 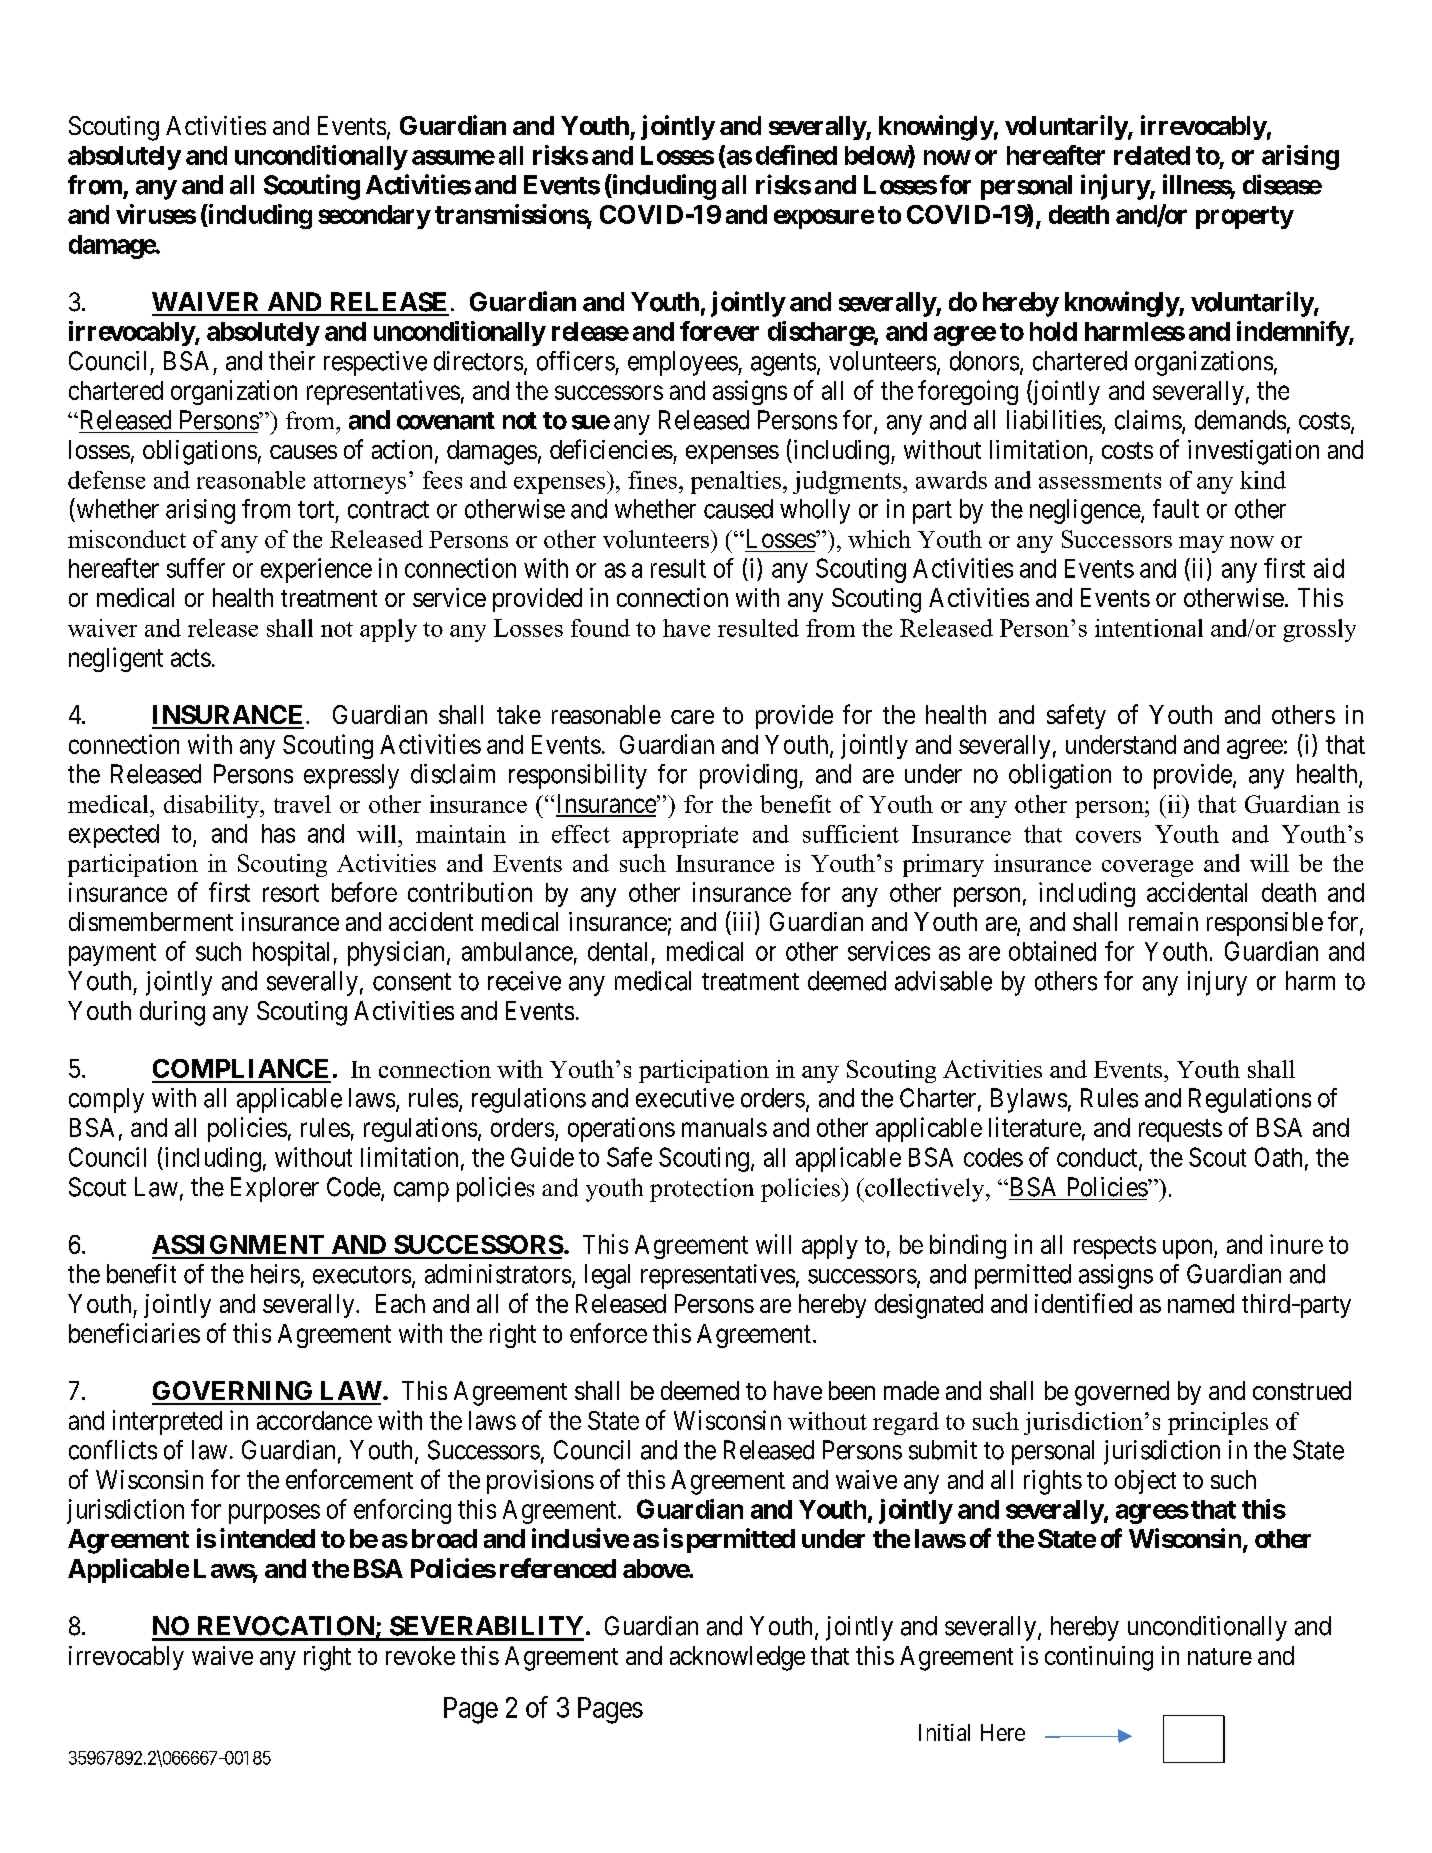 I want to click on revoke, so click(x=420, y=1655).
